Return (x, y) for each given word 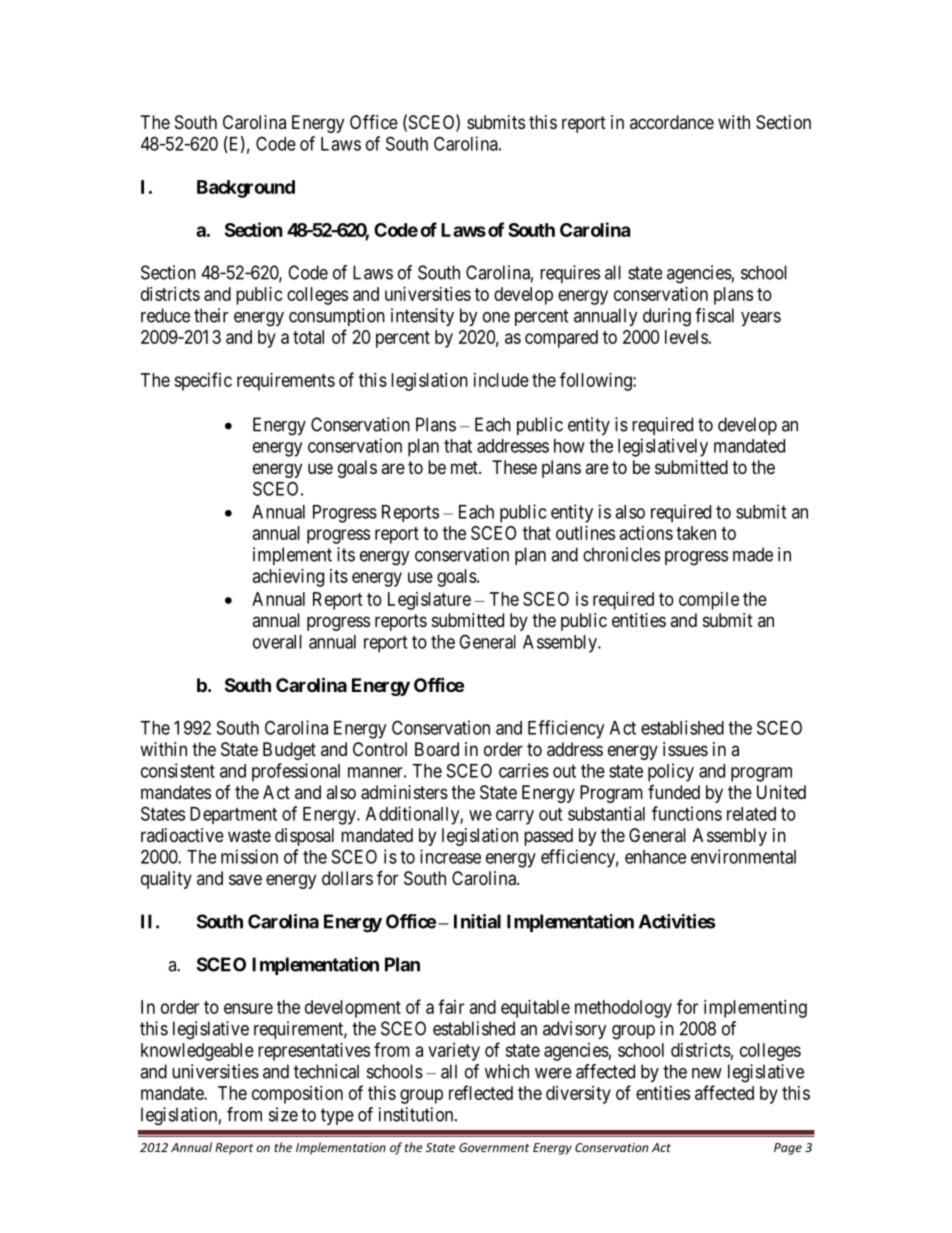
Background (246, 189)
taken (696, 533)
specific (203, 381)
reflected (481, 1092)
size (283, 1114)
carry (515, 817)
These (514, 467)
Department (233, 815)
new (707, 1073)
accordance (672, 122)
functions (687, 813)
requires (570, 274)
